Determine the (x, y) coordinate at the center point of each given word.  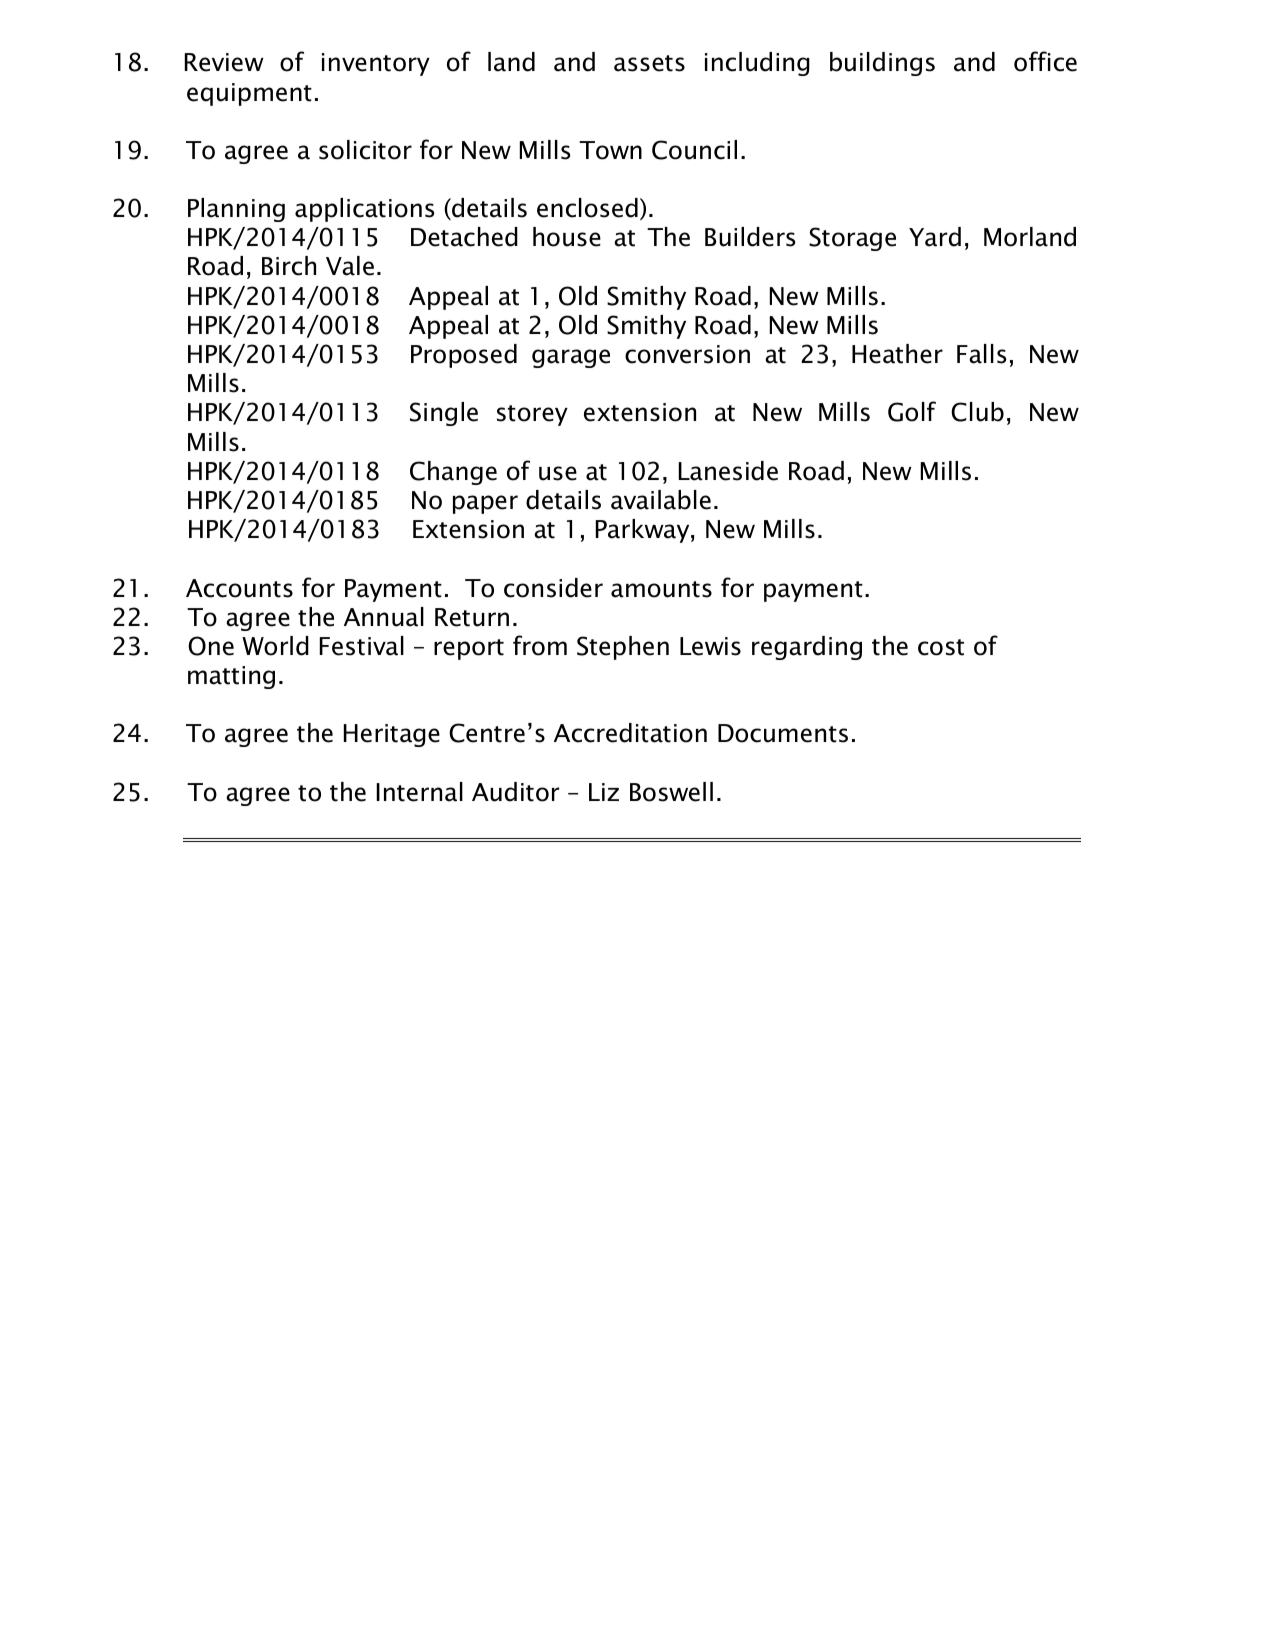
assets (649, 63)
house (567, 237)
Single (444, 414)
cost (941, 647)
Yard (935, 237)
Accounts (239, 588)
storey (532, 415)
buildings (882, 64)
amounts (661, 589)
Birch (289, 266)
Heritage (392, 735)
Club (977, 412)
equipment (249, 94)
